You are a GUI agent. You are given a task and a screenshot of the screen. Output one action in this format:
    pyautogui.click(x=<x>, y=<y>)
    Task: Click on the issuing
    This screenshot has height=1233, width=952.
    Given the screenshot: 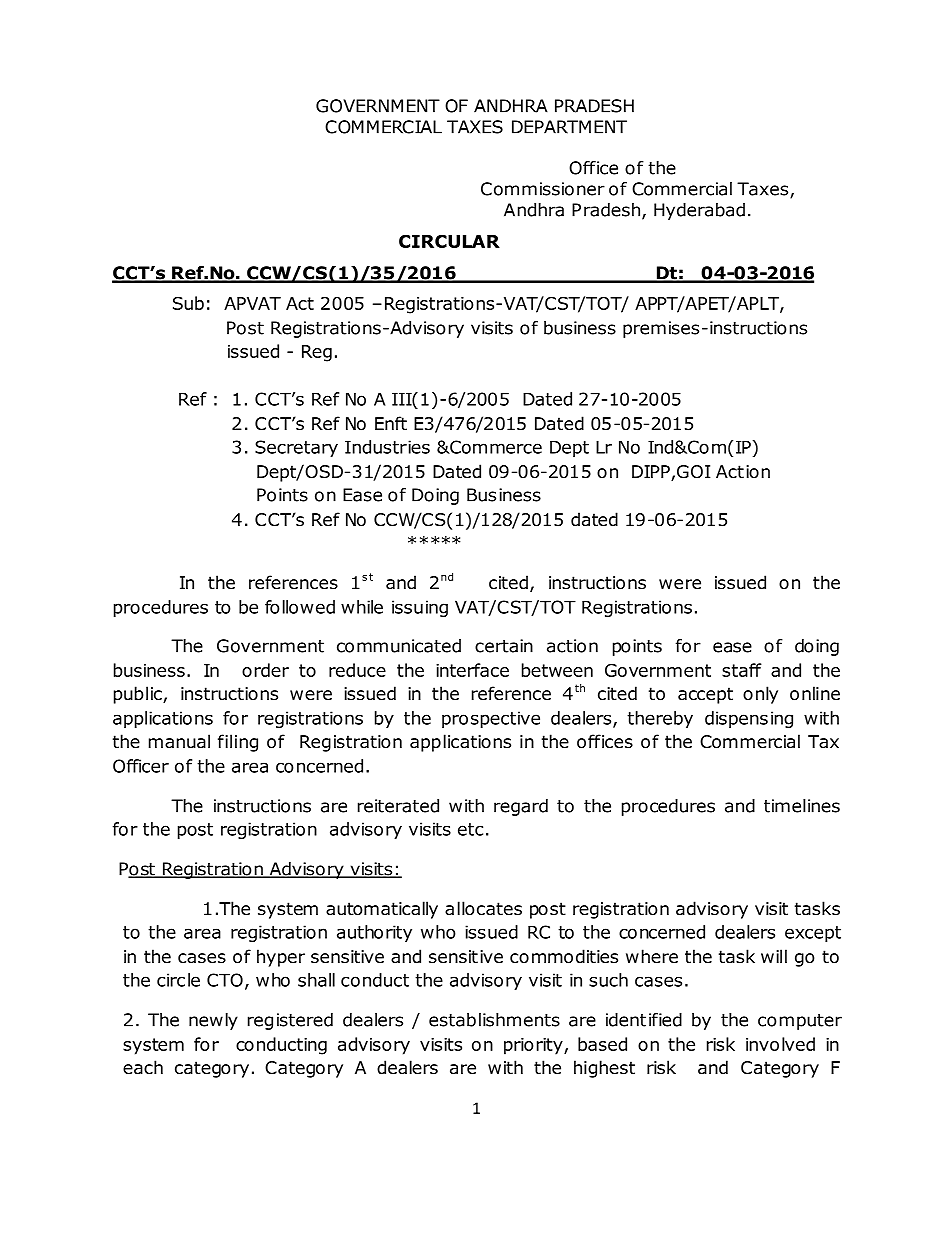 What is the action you would take?
    pyautogui.click(x=420, y=608)
